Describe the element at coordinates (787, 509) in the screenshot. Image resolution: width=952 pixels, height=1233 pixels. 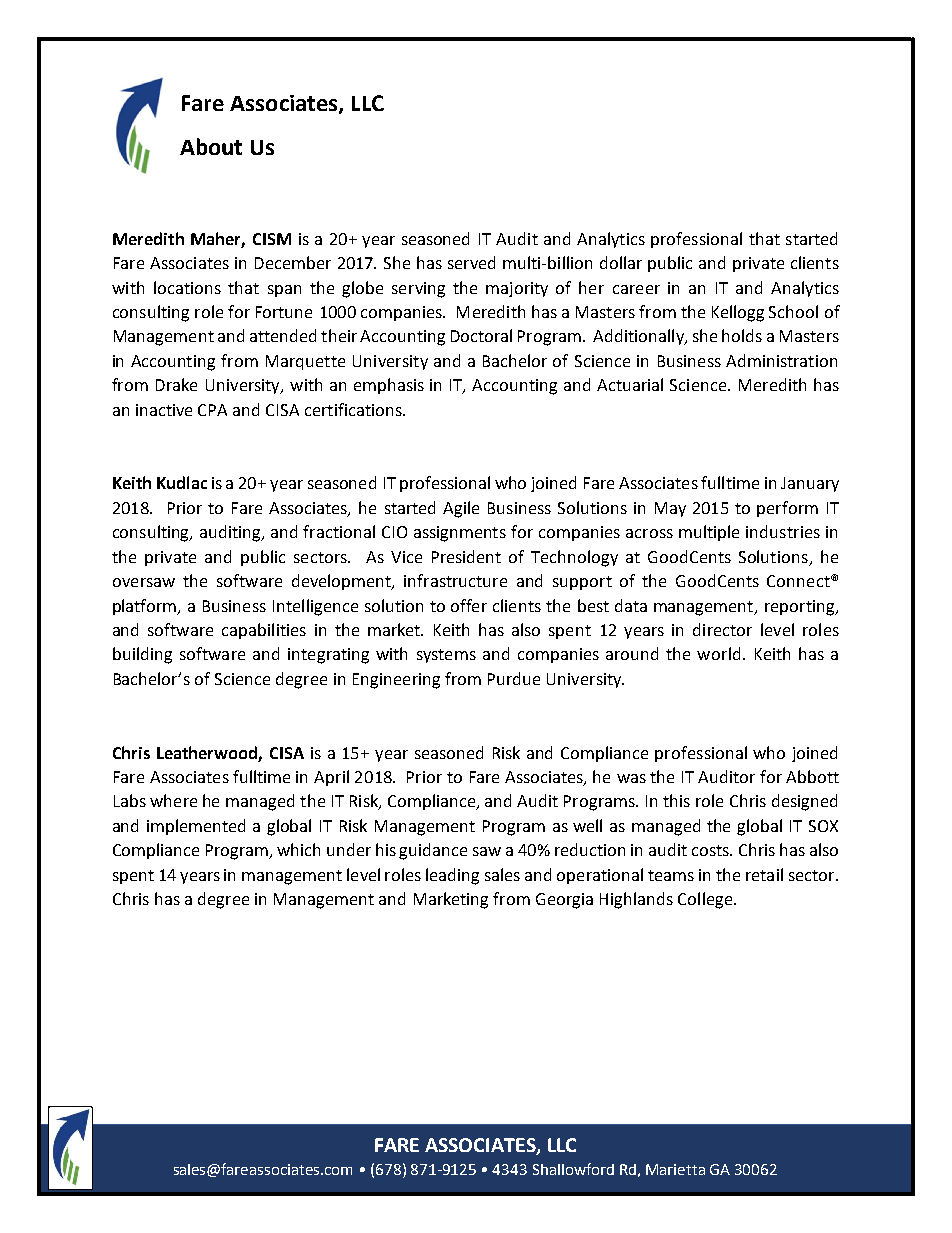
I see `perform` at that location.
